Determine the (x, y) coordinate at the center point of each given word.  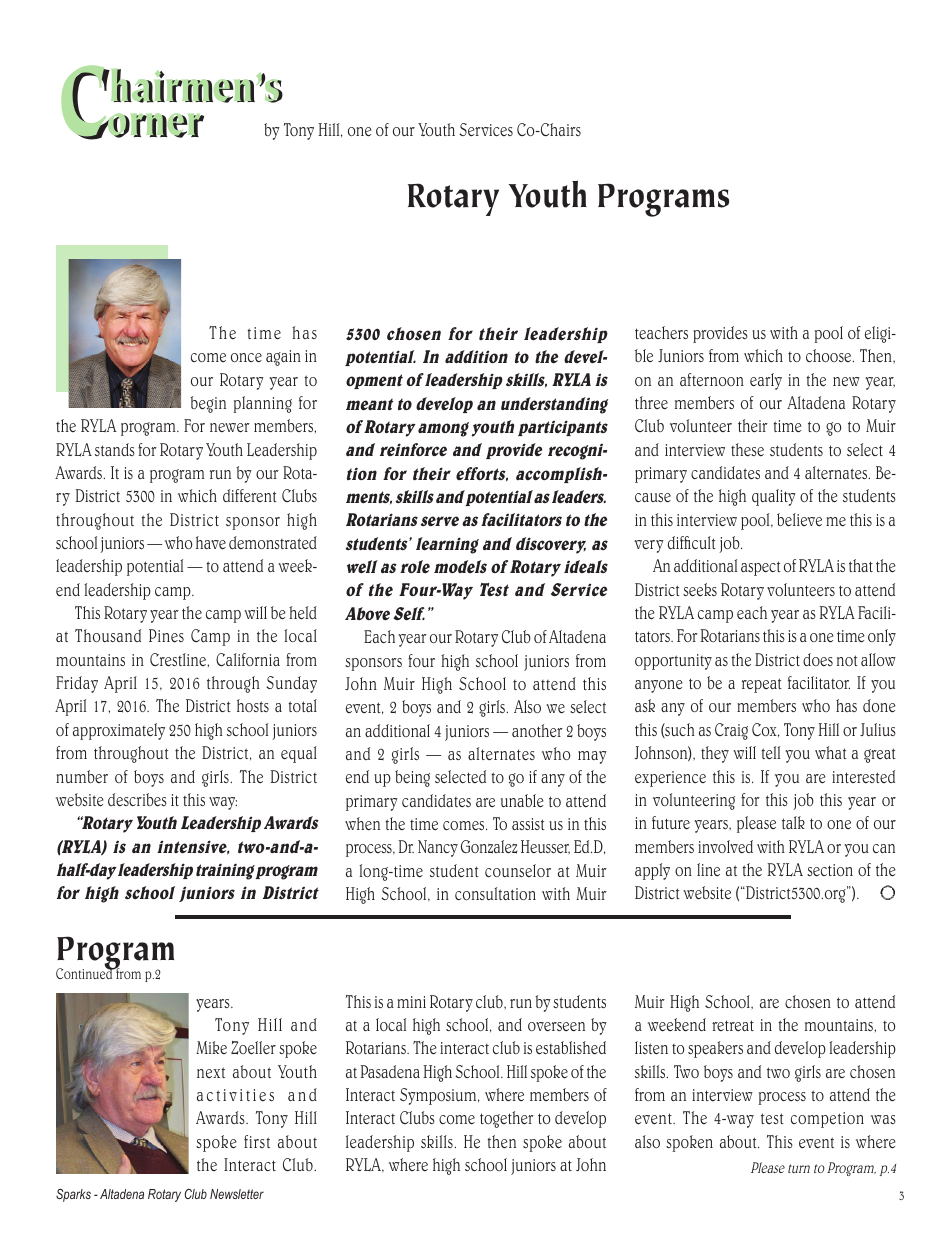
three (651, 402)
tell (770, 753)
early (766, 381)
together (507, 1119)
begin (208, 404)
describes (137, 799)
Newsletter (237, 1194)
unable (522, 801)
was (883, 1119)
